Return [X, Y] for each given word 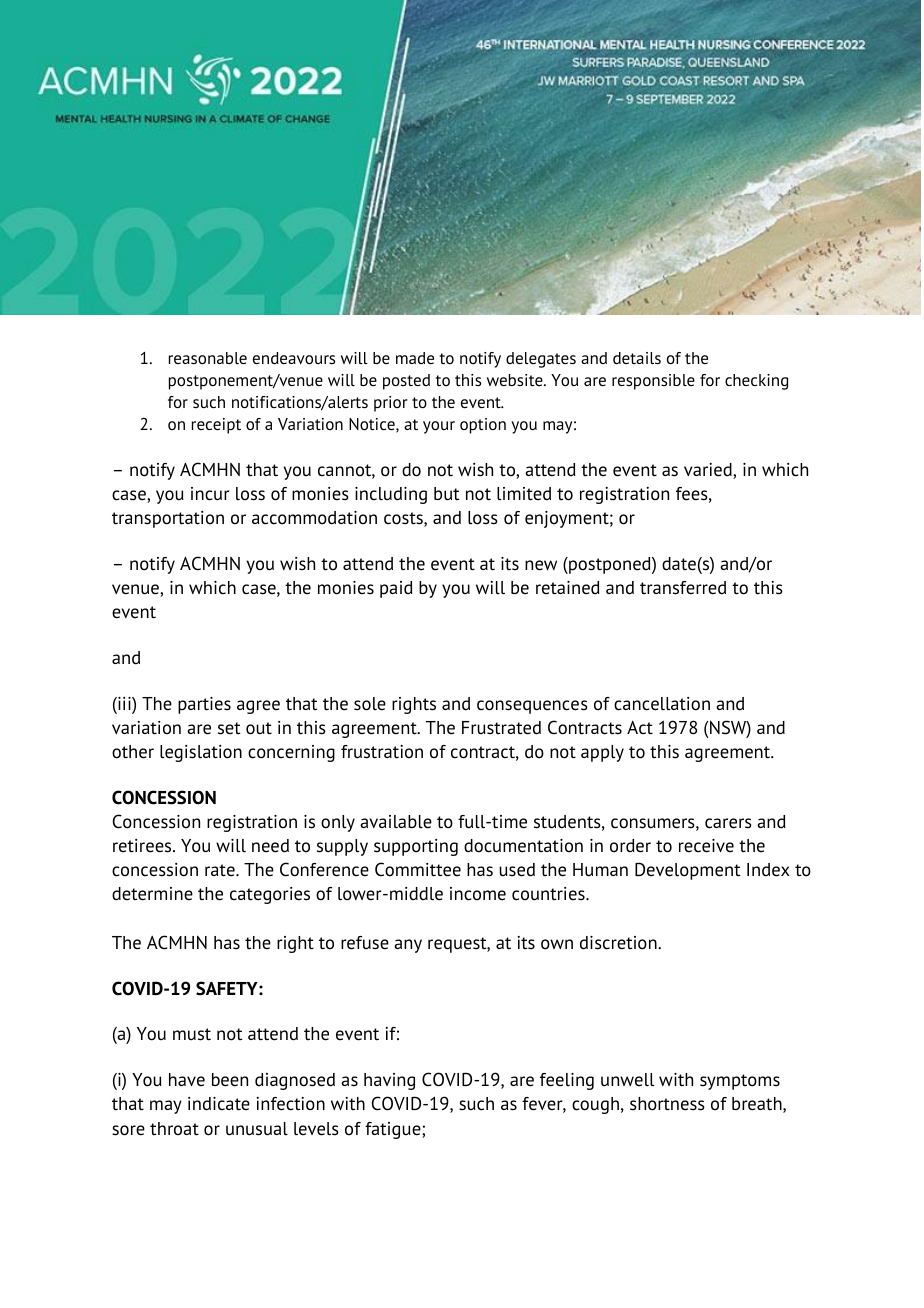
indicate [219, 1104]
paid [396, 589]
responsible [653, 382]
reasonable [208, 358]
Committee [418, 869]
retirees [143, 846]
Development [688, 871]
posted [406, 382]
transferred [683, 588]
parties [204, 705]
